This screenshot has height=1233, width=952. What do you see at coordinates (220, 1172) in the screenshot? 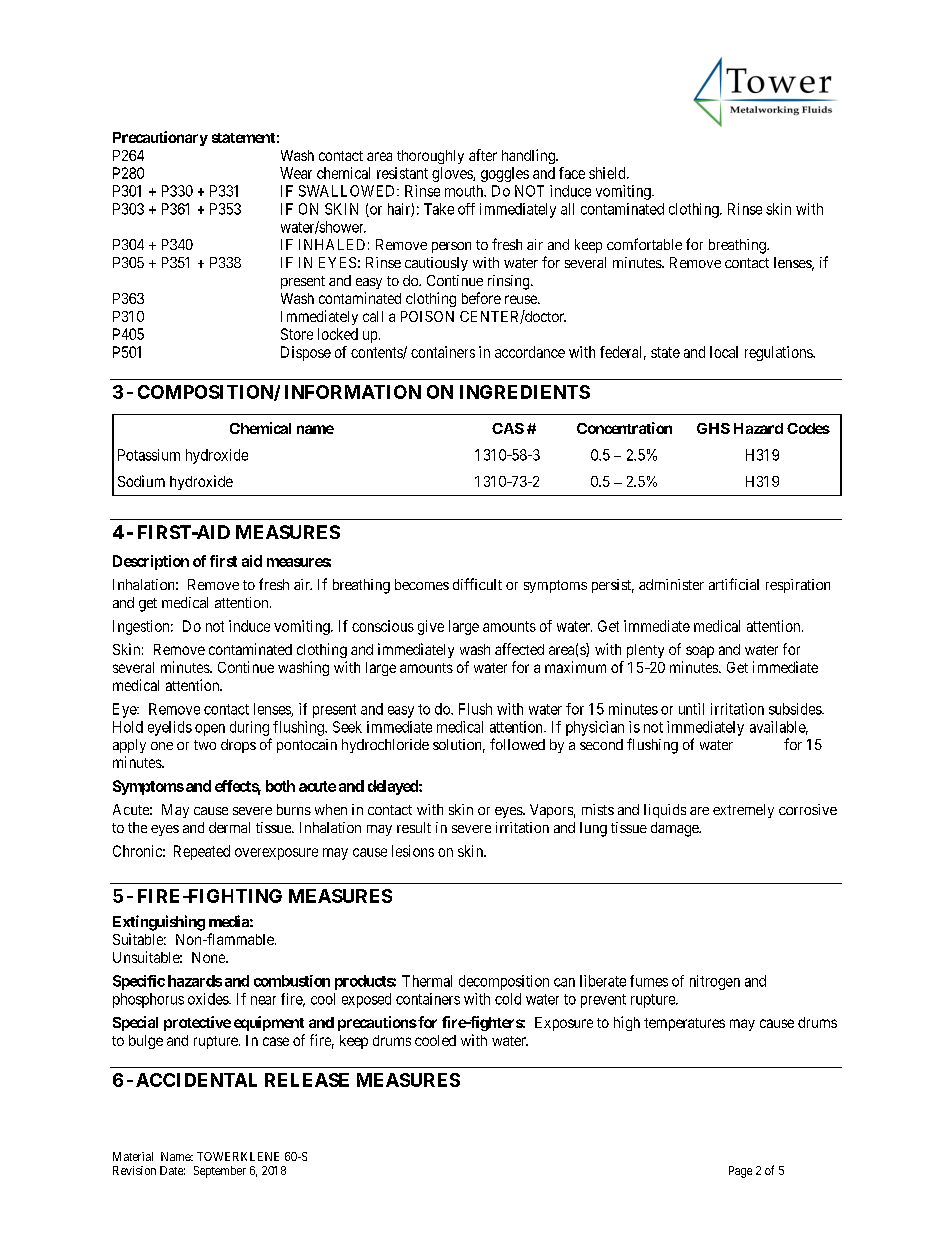
I see `September` at bounding box center [220, 1172].
